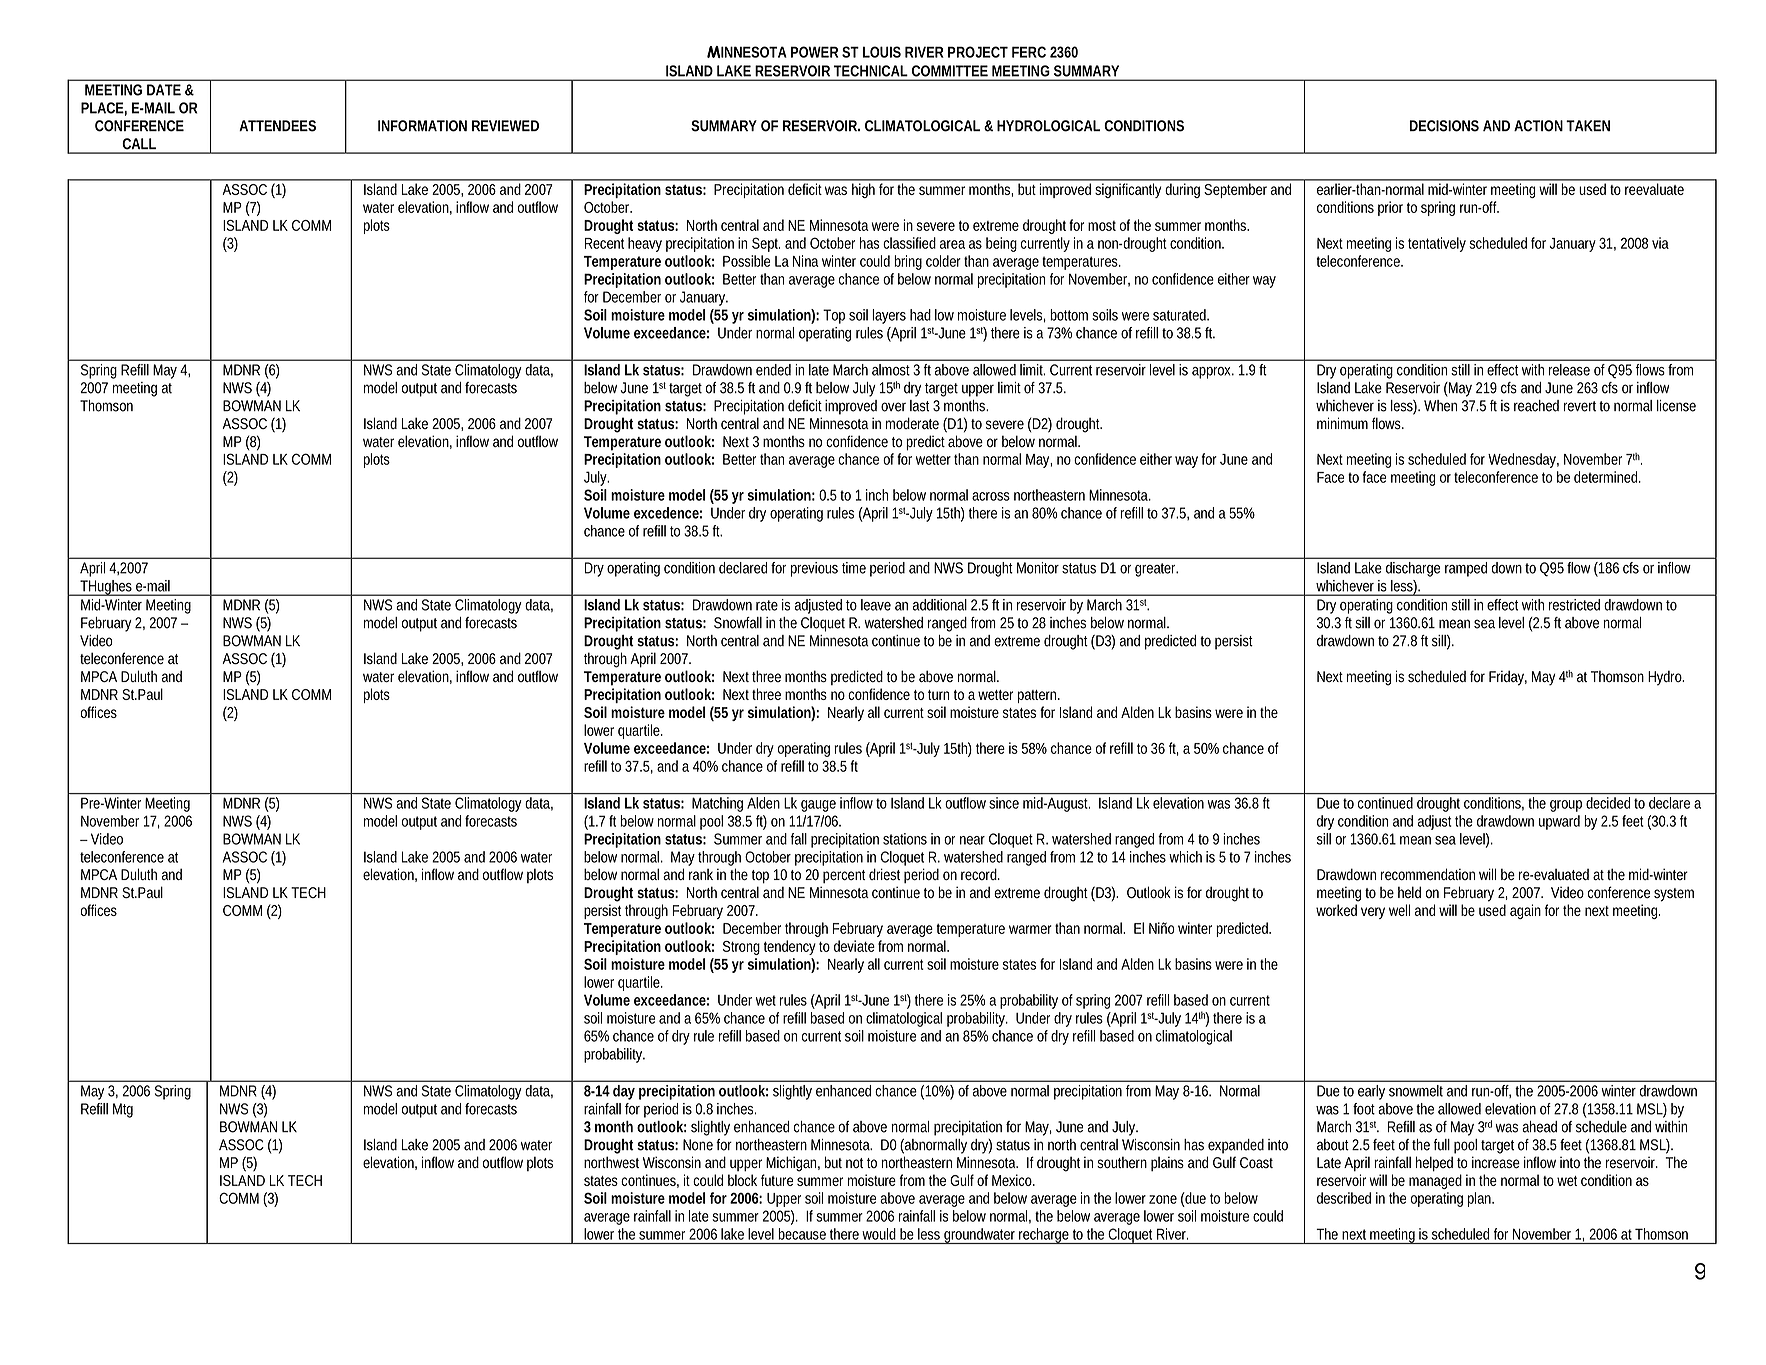 This screenshot has height=1365, width=1766. Describe the element at coordinates (1588, 125) in the screenshot. I see `TAKEN` at that location.
